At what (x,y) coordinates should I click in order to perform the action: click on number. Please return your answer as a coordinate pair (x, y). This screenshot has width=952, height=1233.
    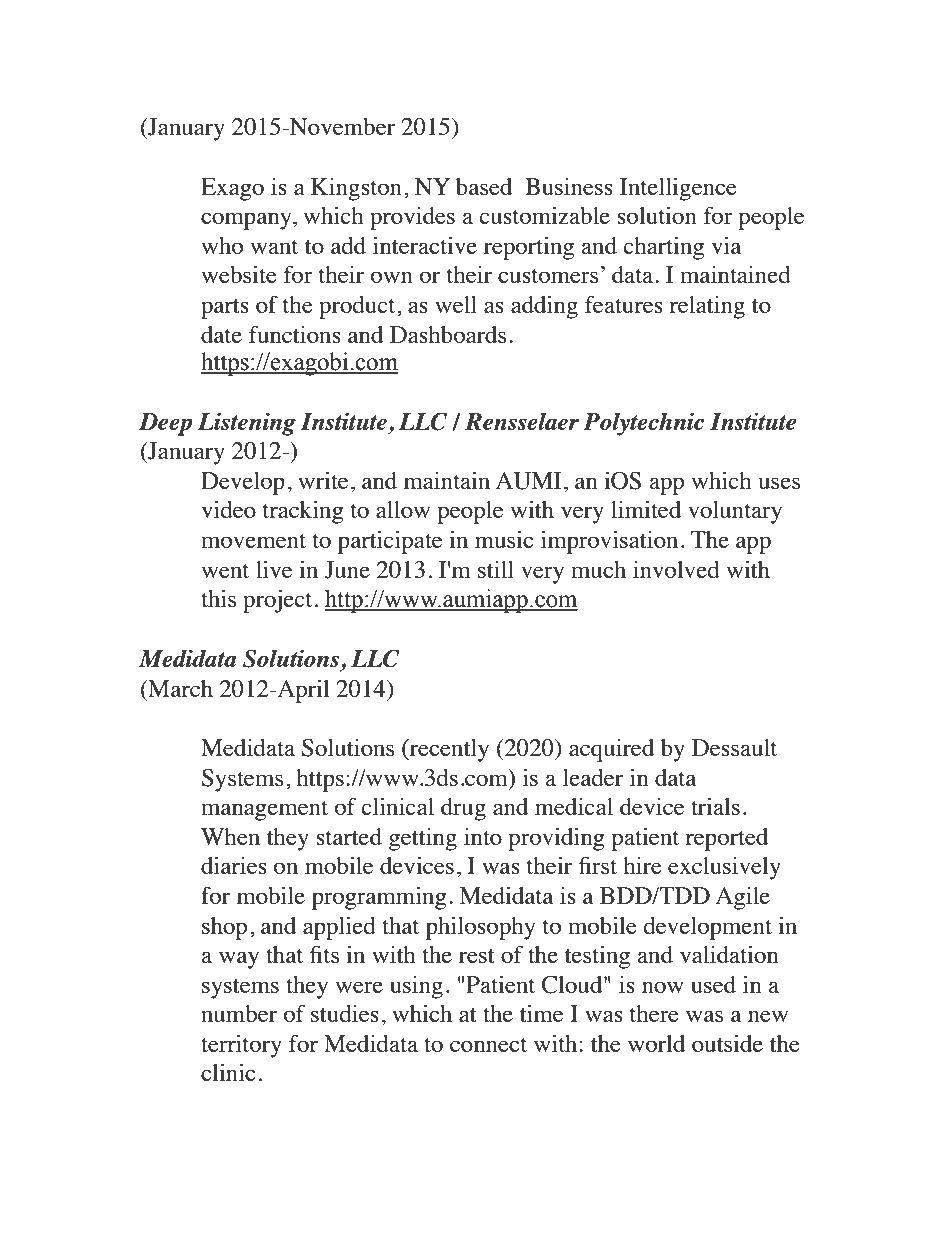
    Looking at the image, I should click on (239, 1013).
